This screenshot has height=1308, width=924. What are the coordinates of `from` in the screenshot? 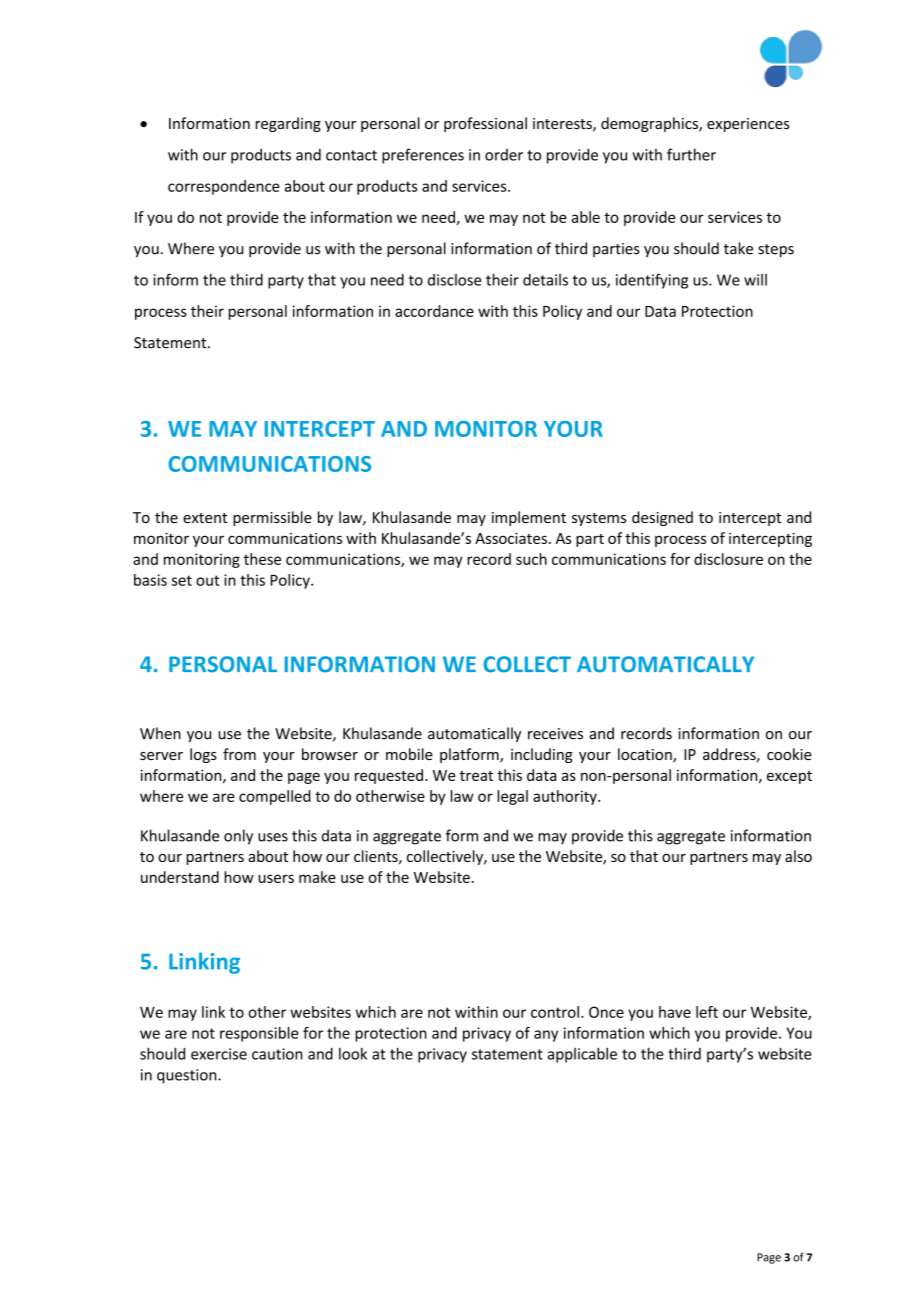 It's located at (239, 754).
